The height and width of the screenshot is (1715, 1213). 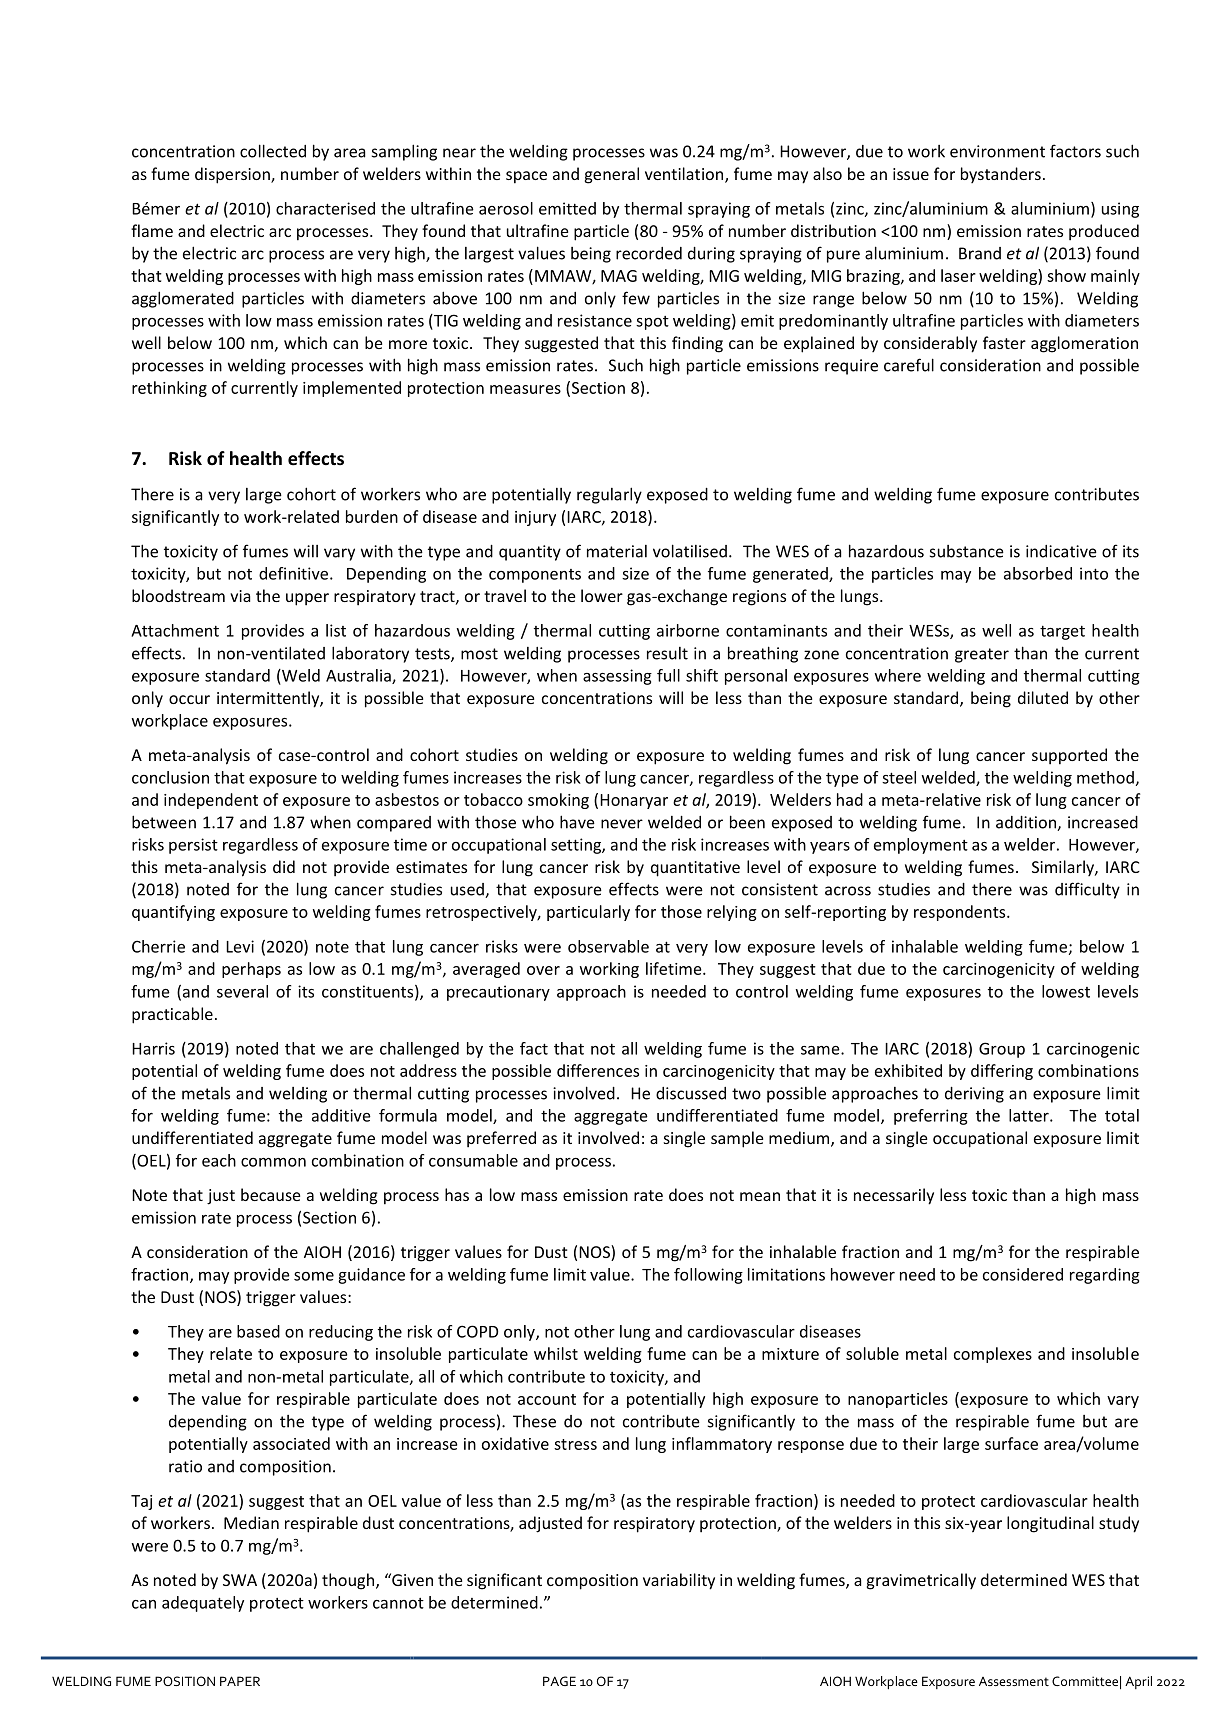 What do you see at coordinates (240, 1681) in the screenshot?
I see `PAPER` at bounding box center [240, 1681].
